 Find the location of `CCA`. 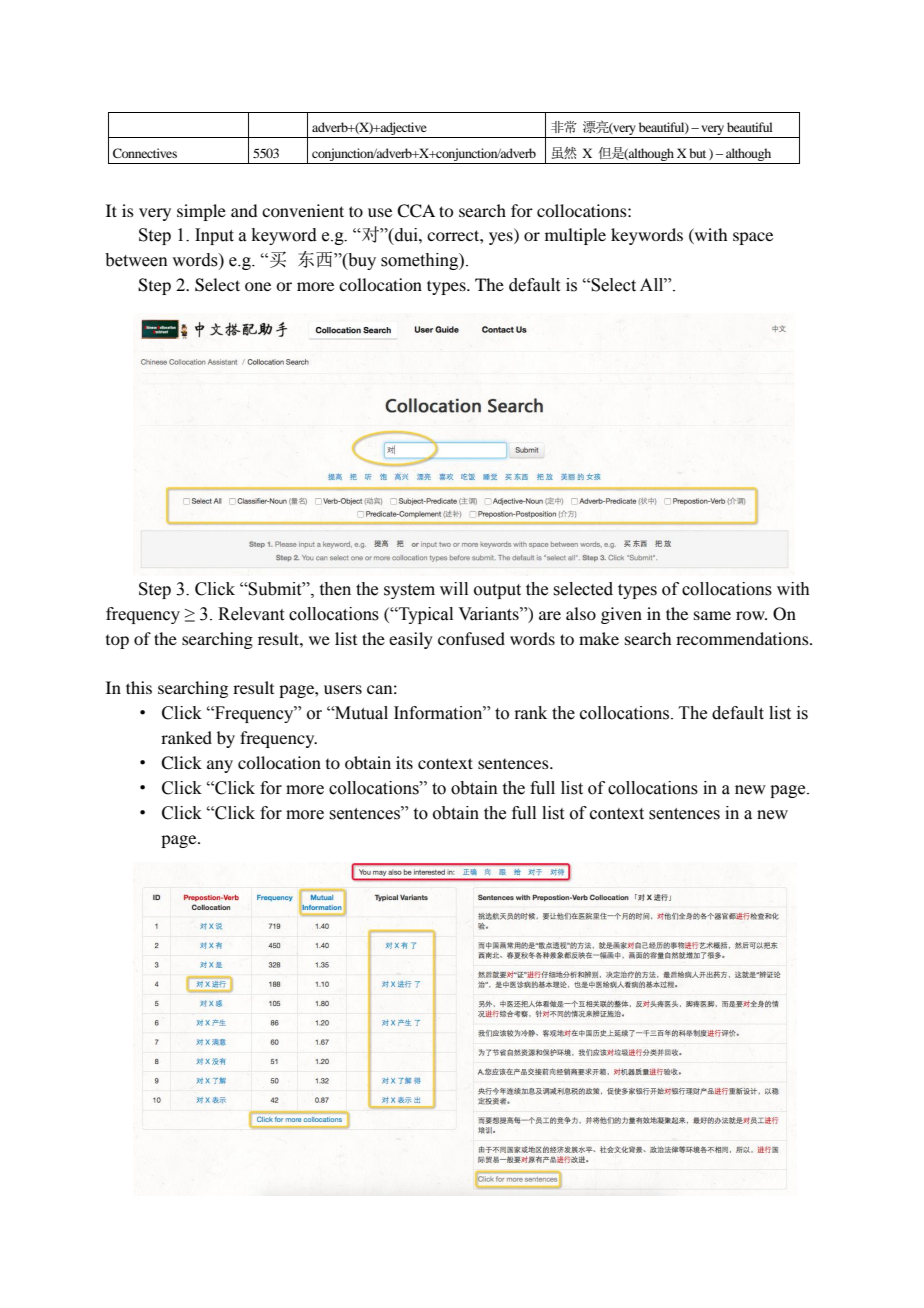

CCA is located at coordinates (416, 211).
